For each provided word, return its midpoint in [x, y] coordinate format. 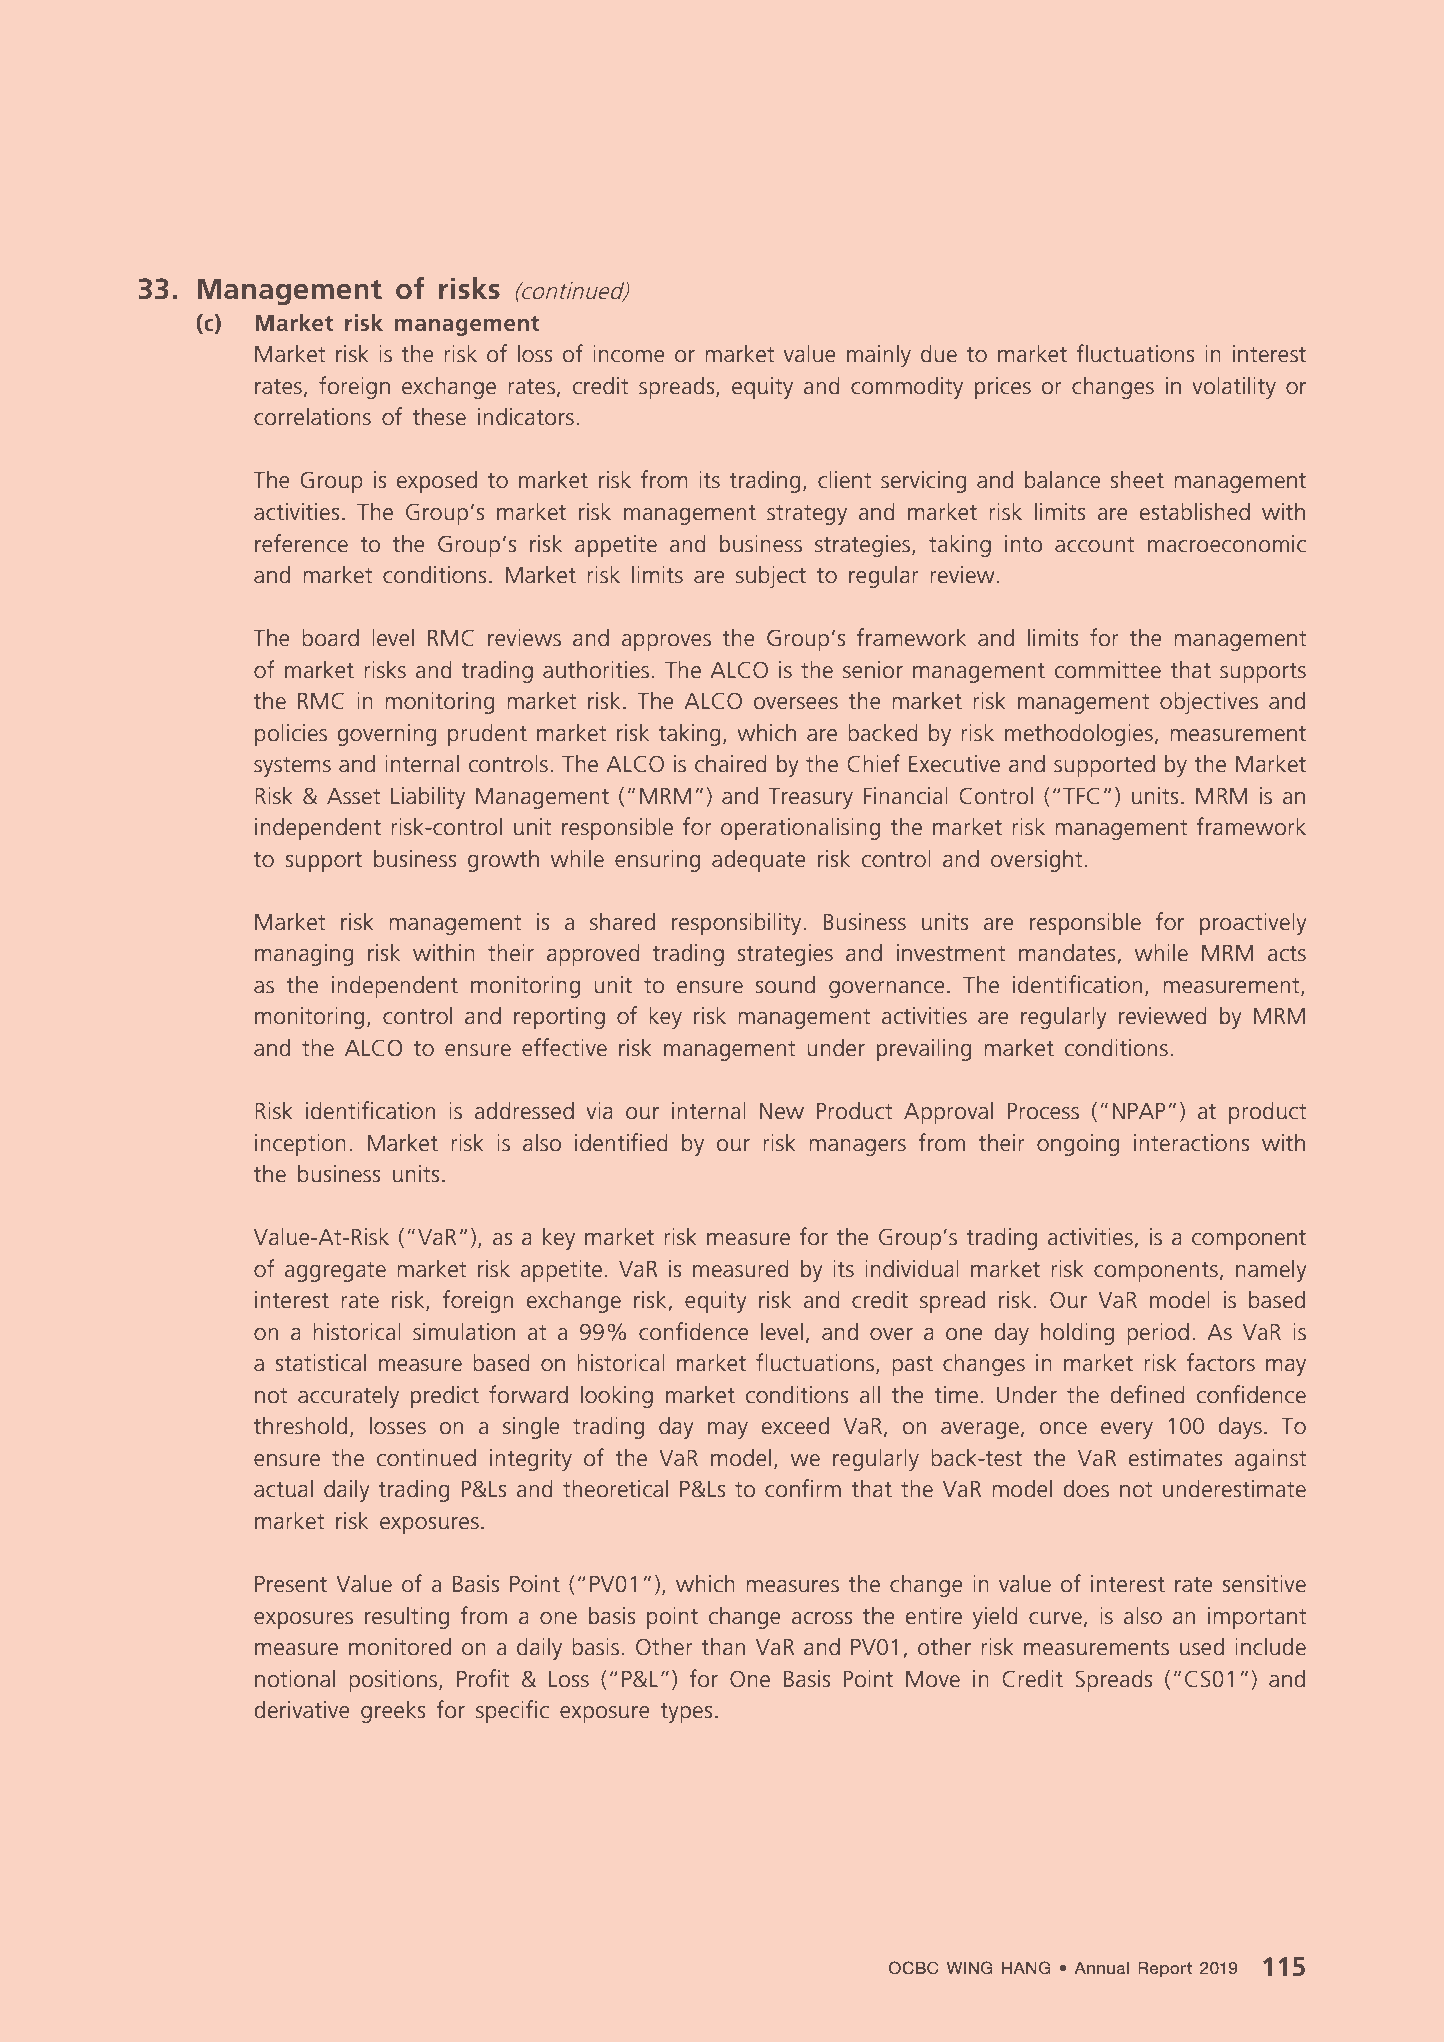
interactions [1191, 1143]
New [782, 1111]
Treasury [811, 798]
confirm [803, 1488]
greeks [393, 1712]
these [439, 416]
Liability [428, 798]
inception [300, 1145]
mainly [879, 356]
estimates [1175, 1458]
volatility [1234, 387]
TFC [1081, 796]
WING [969, 1968]
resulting [407, 1617]
